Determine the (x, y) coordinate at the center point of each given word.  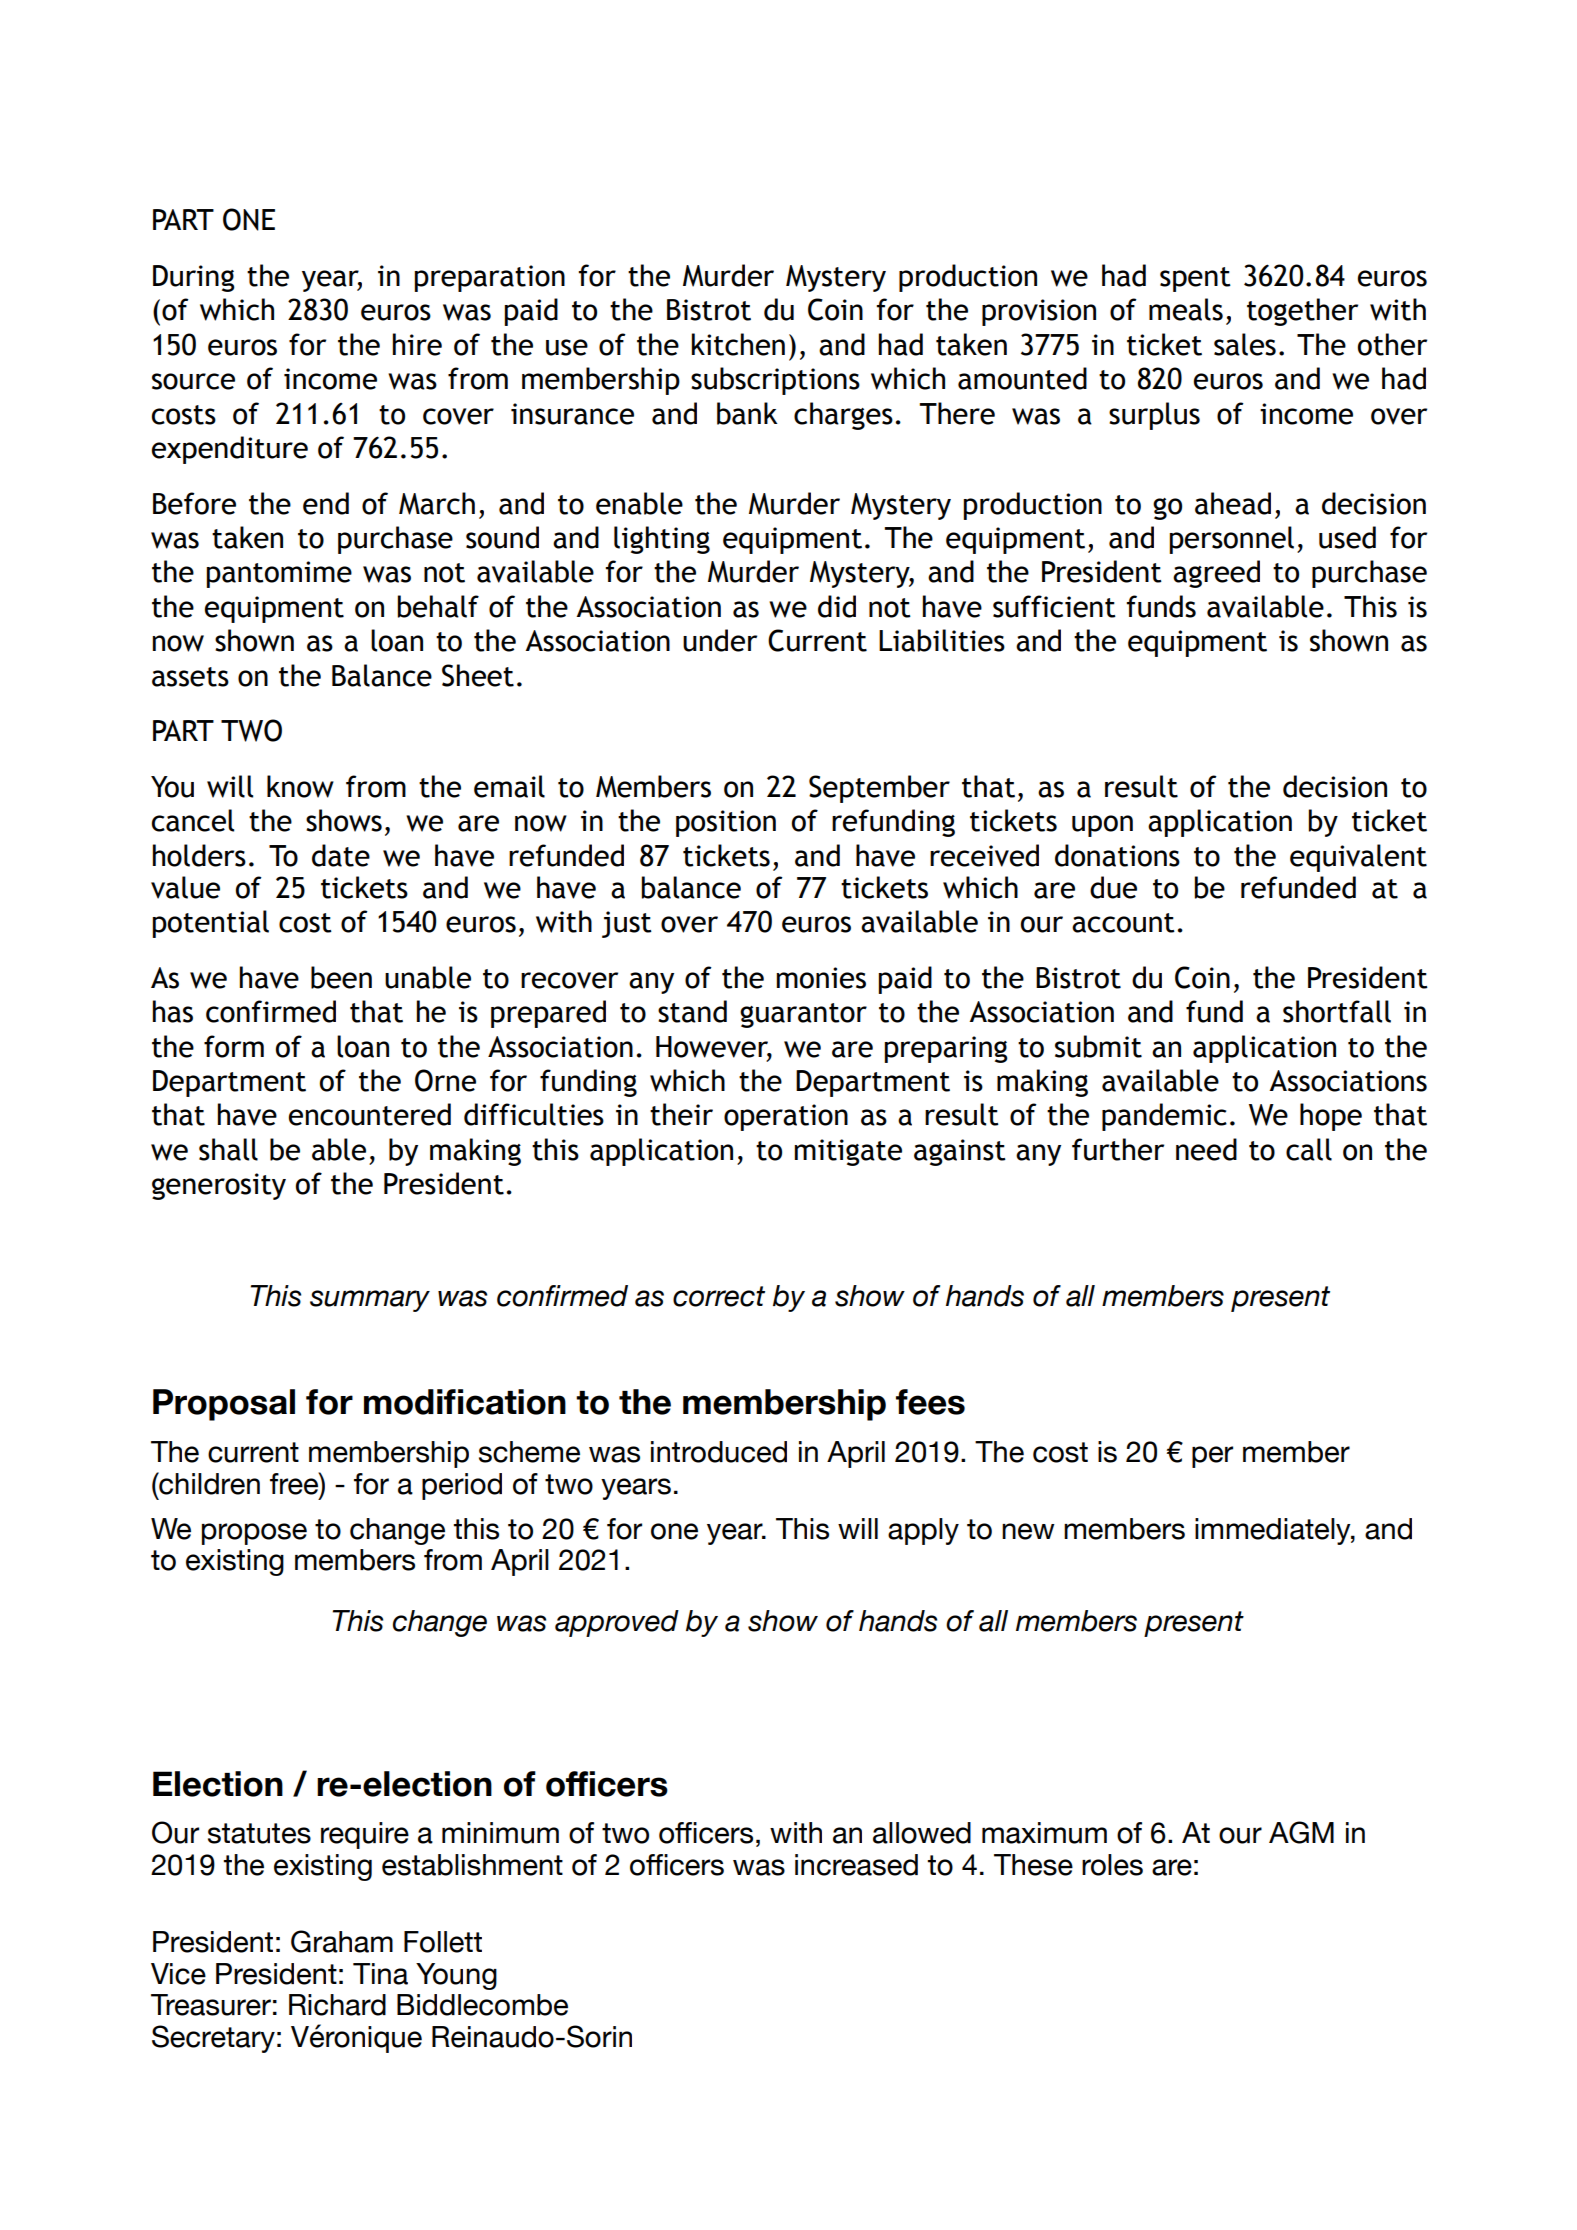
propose (254, 1534)
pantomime (279, 574)
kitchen (738, 344)
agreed (1216, 574)
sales (1245, 344)
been (341, 977)
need (1206, 1149)
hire (417, 344)
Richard (337, 2005)
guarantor (803, 1015)
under (720, 640)
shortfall (1337, 1011)
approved (617, 1623)
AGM (1301, 1832)
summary (370, 1301)
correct (719, 1296)
